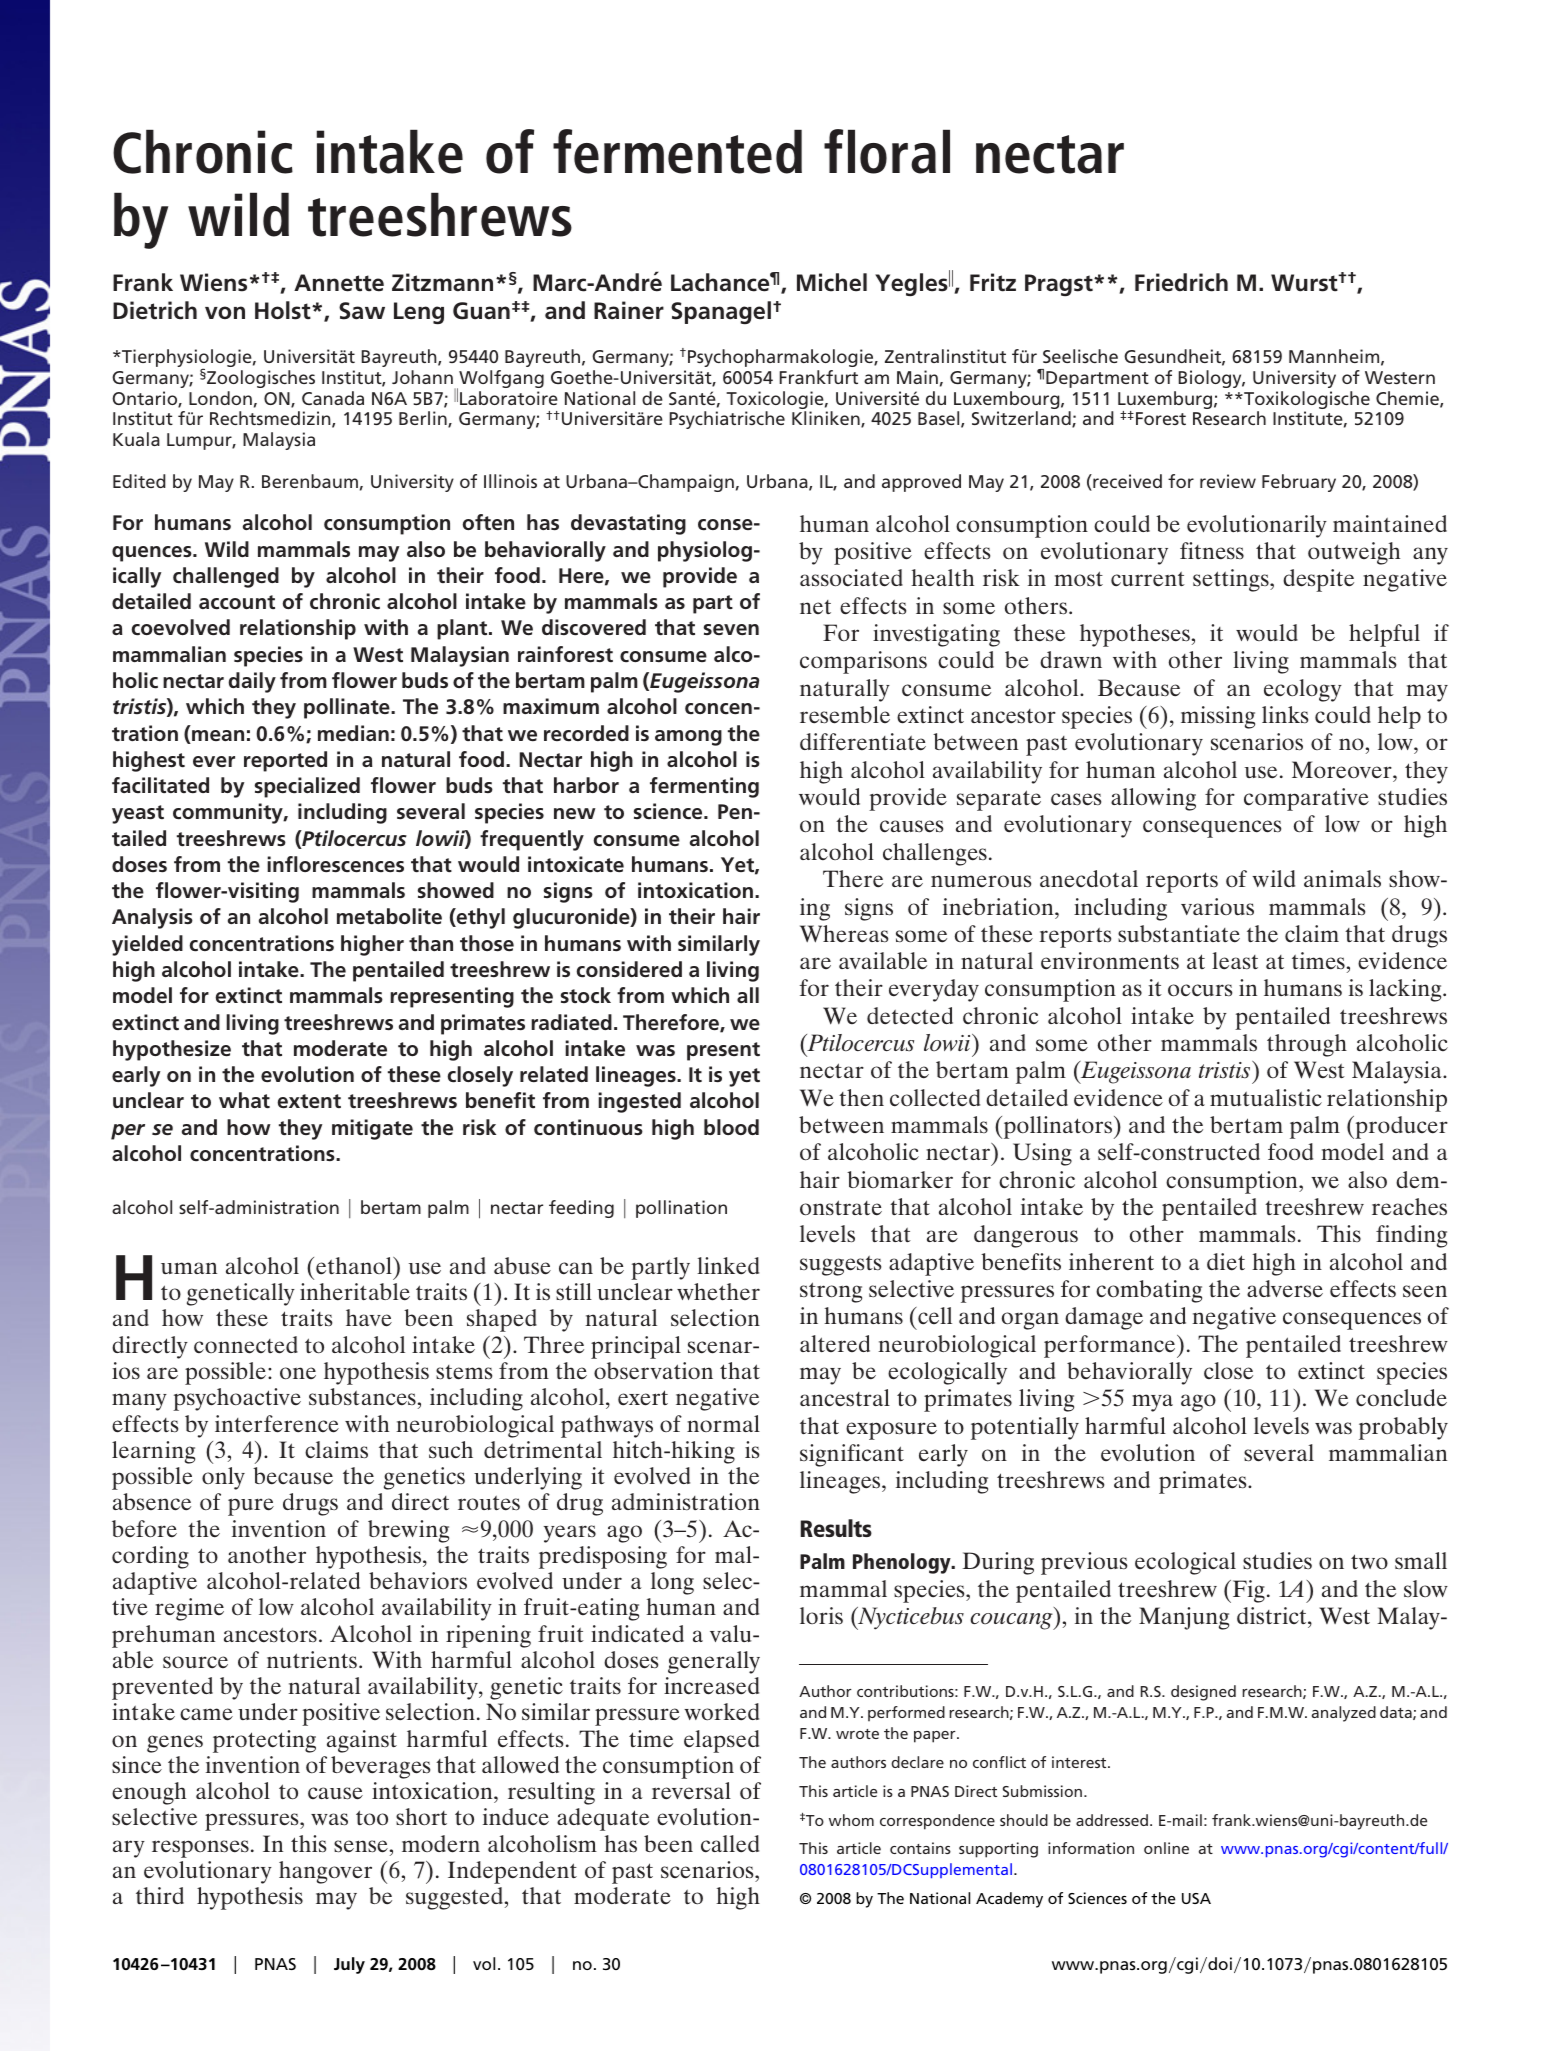 The image size is (1556, 2051). What do you see at coordinates (339, 283) in the page?
I see `Annette` at bounding box center [339, 283].
